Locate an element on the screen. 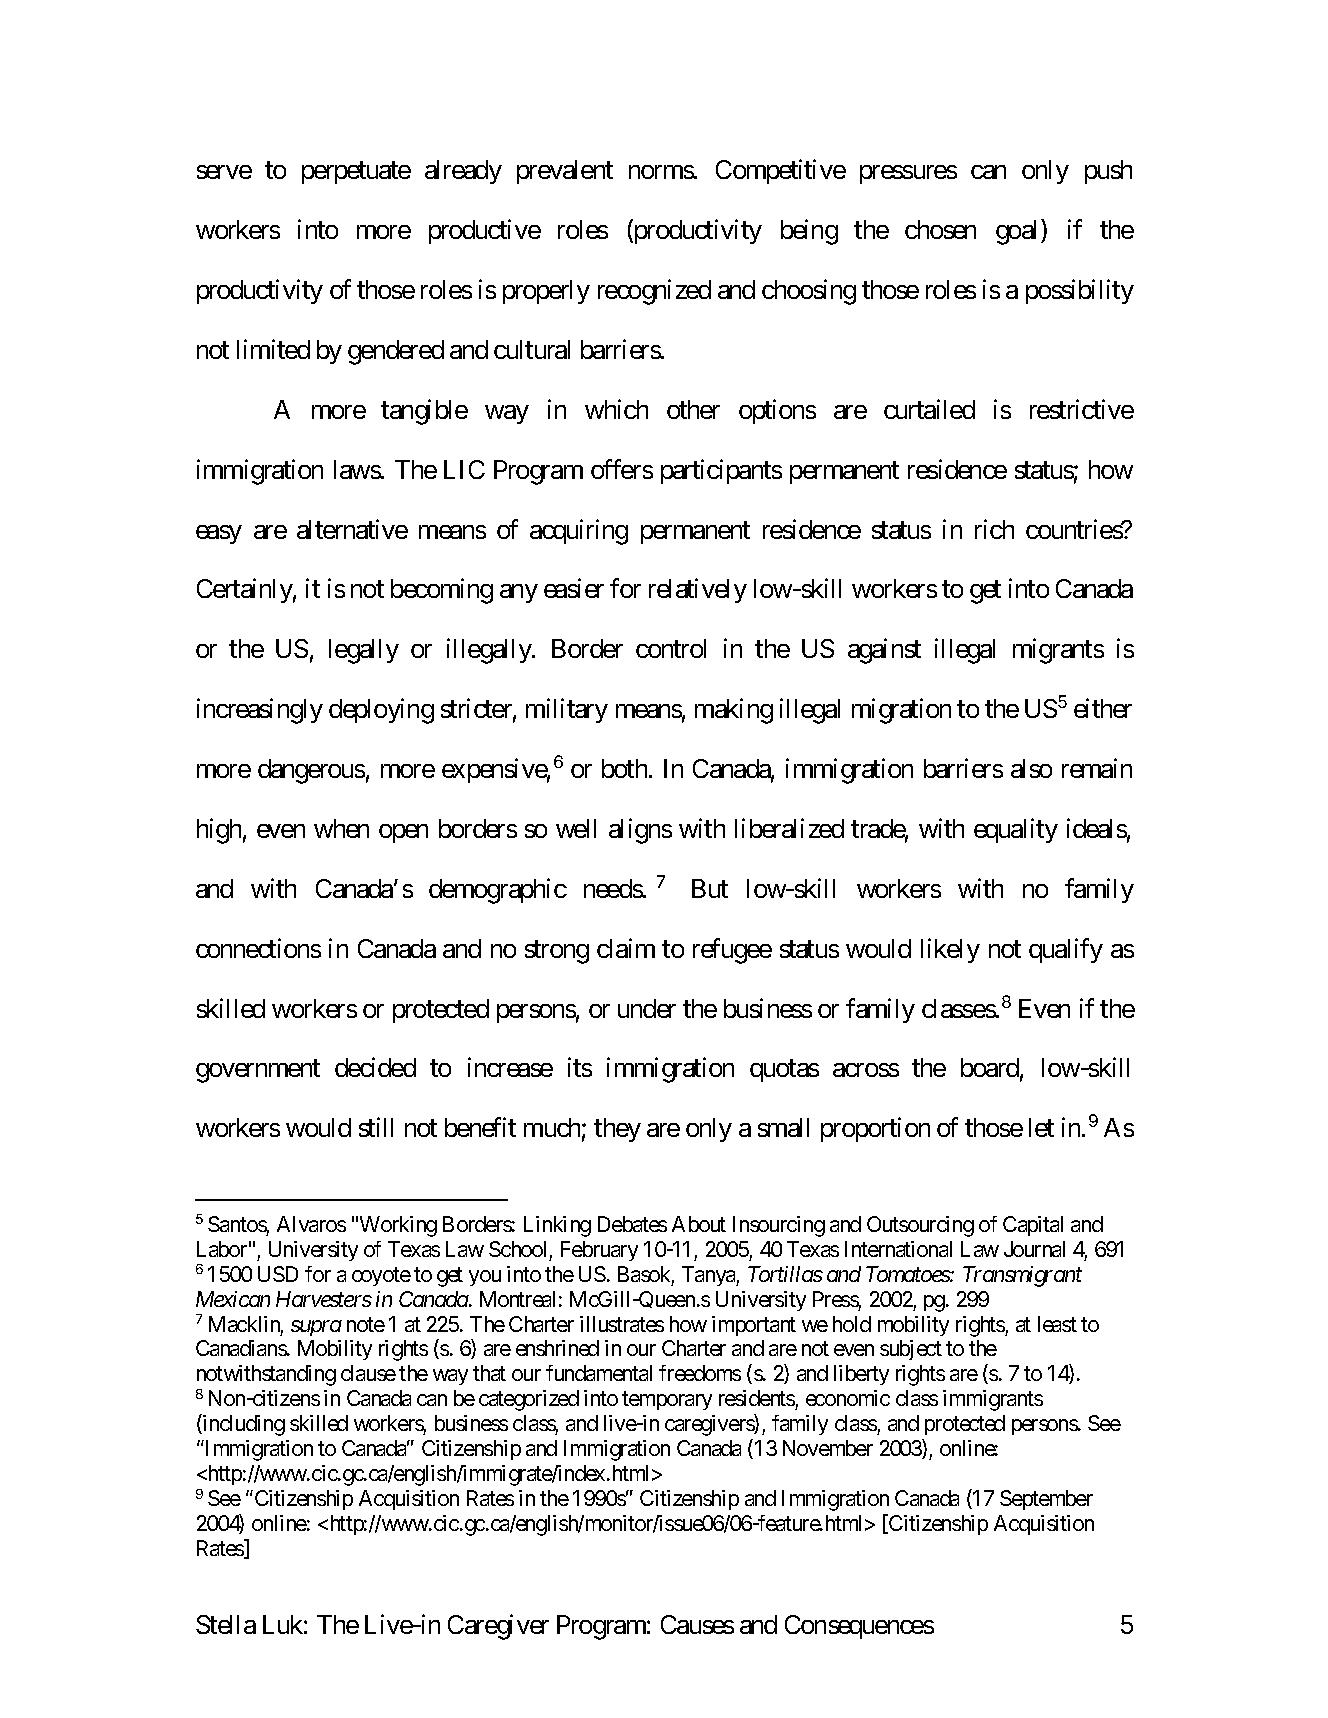 The width and height of the screenshot is (1328, 1718). Stella is located at coordinates (226, 1624).
